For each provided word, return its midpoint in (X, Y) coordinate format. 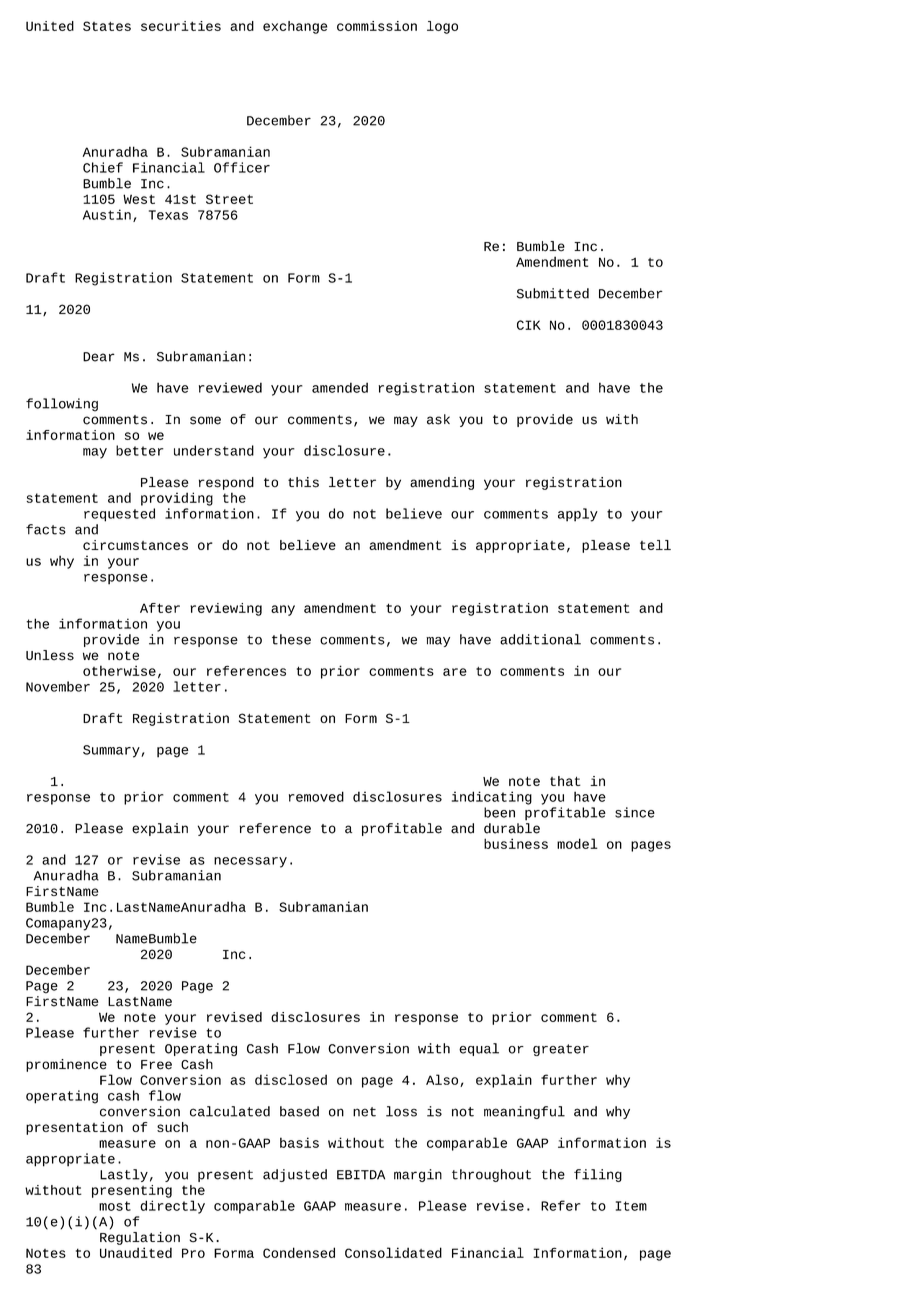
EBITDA (361, 1175)
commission (377, 26)
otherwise (119, 670)
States (107, 26)
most (115, 1206)
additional (540, 639)
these (291, 639)
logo (442, 27)
